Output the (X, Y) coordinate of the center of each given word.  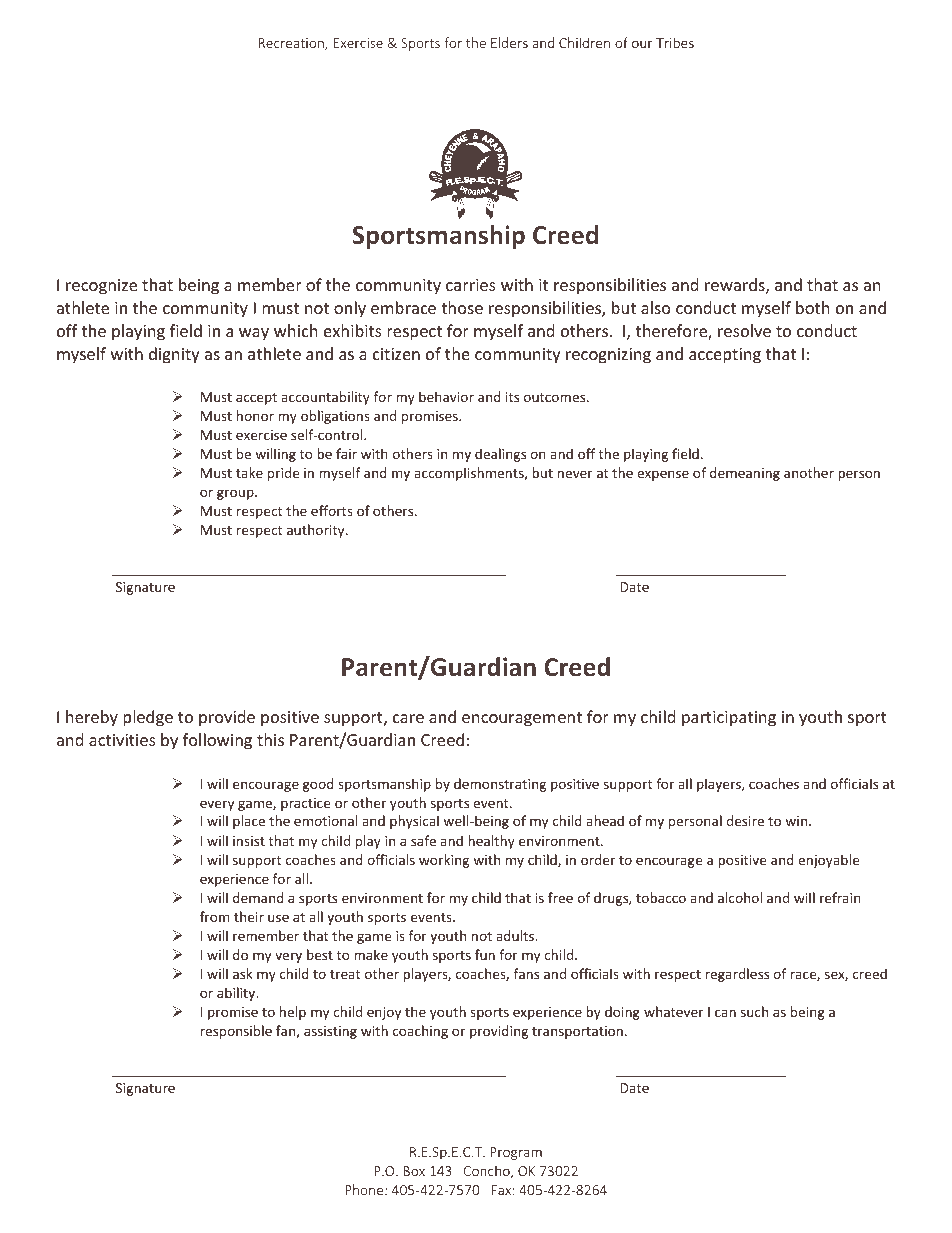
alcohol (740, 897)
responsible (236, 1032)
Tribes (675, 42)
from (215, 916)
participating (729, 719)
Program (516, 1153)
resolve (744, 330)
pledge (148, 718)
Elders (509, 42)
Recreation (292, 44)
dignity (174, 355)
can (725, 1013)
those (462, 307)
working (444, 861)
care (408, 718)
